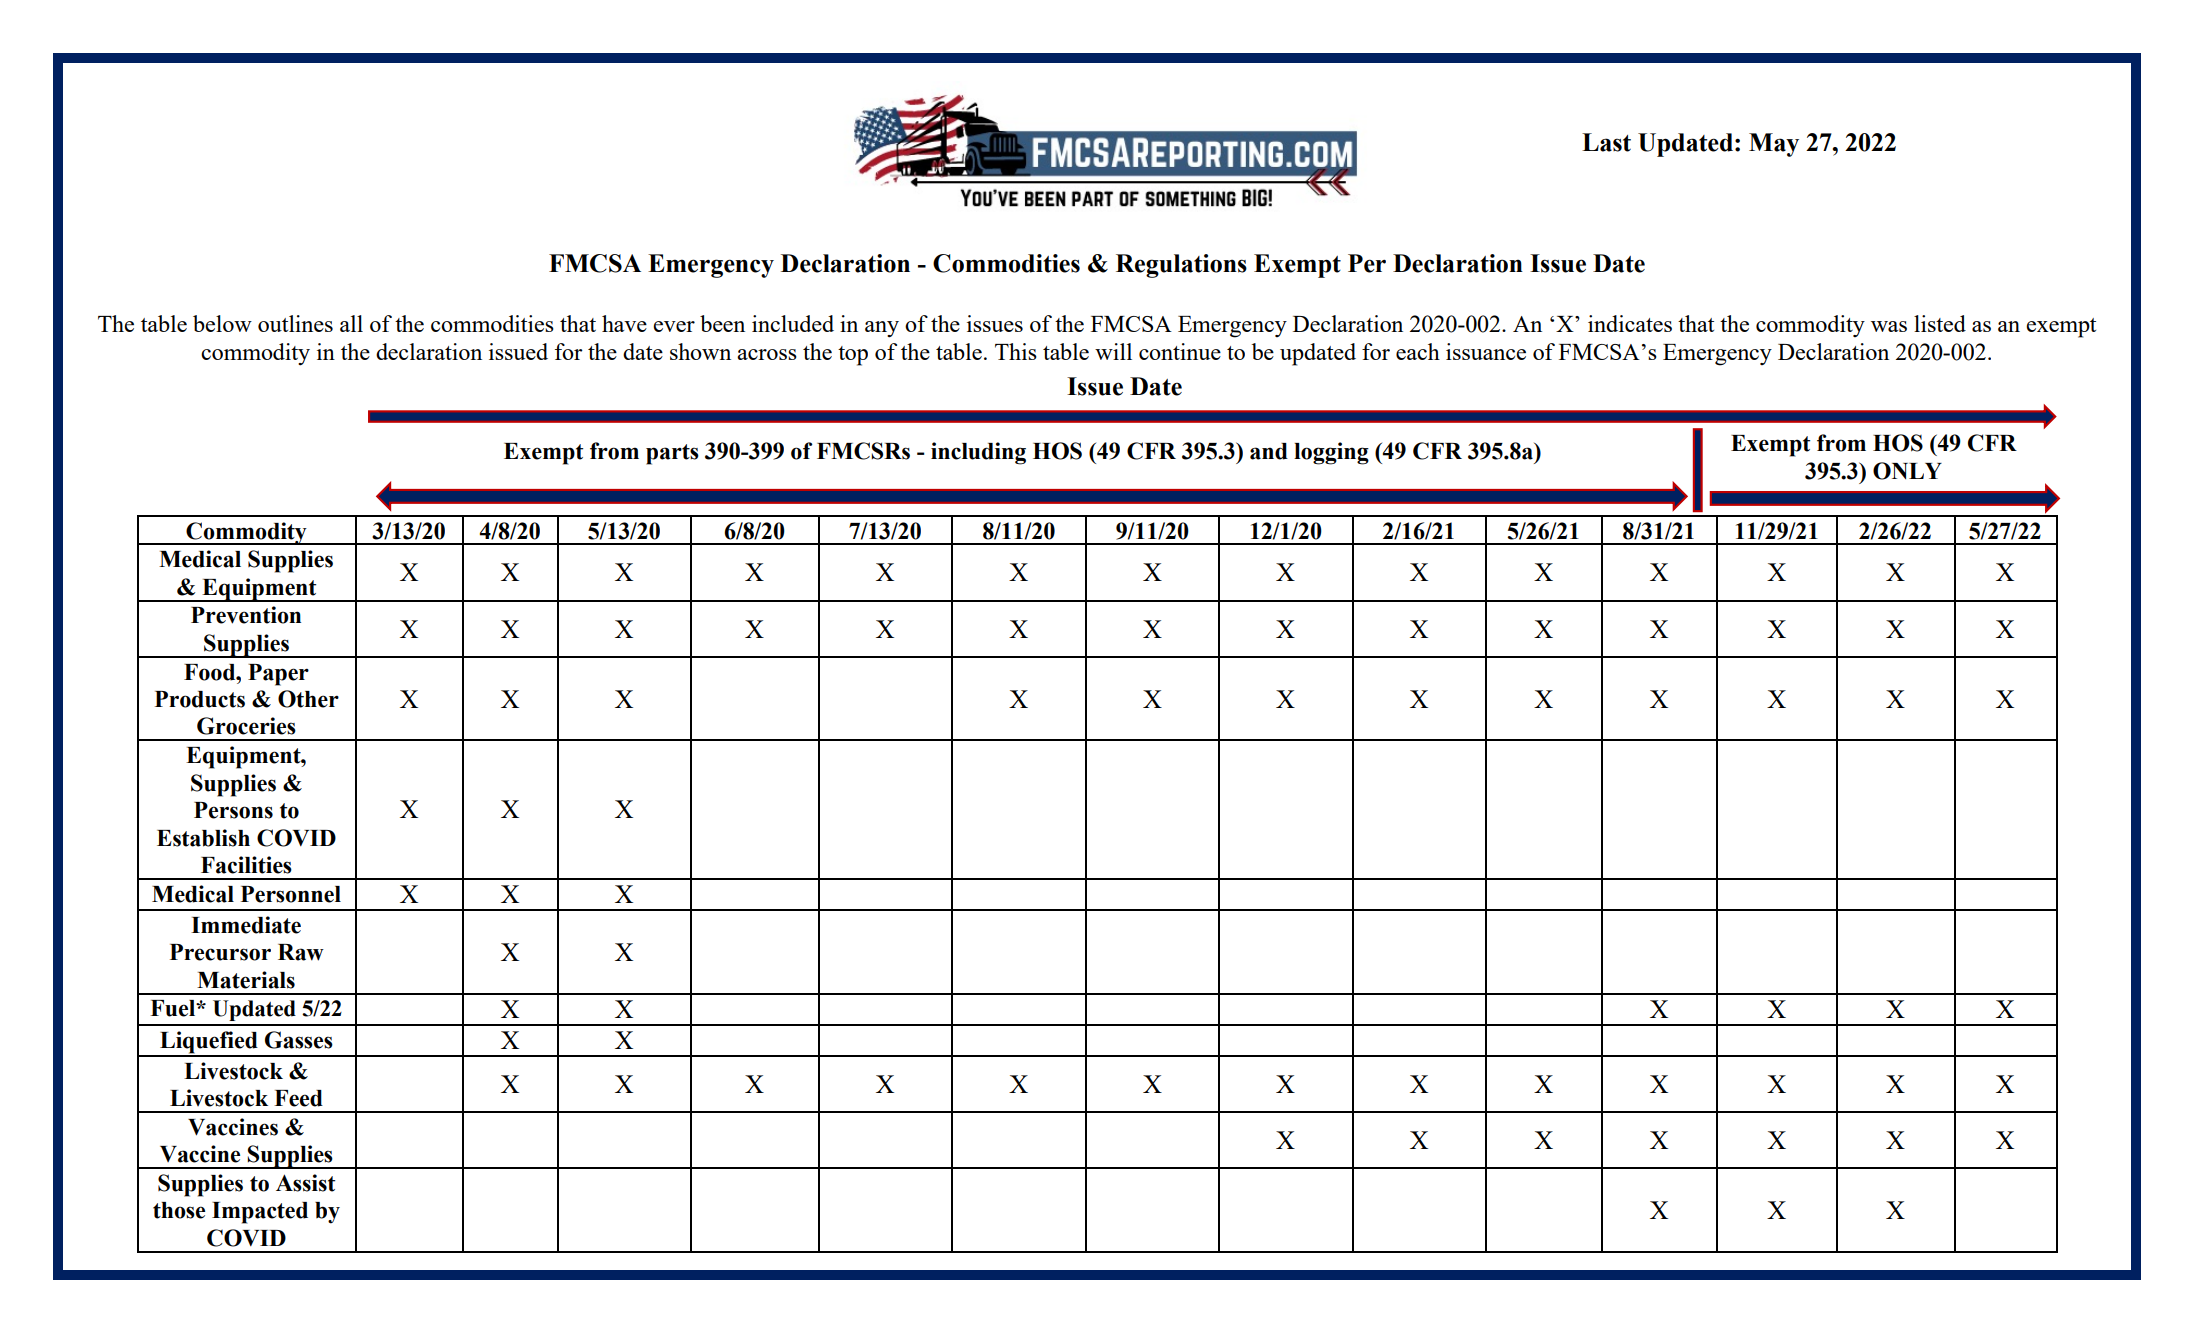  What do you see at coordinates (298, 1098) in the screenshot?
I see `Feed` at bounding box center [298, 1098].
